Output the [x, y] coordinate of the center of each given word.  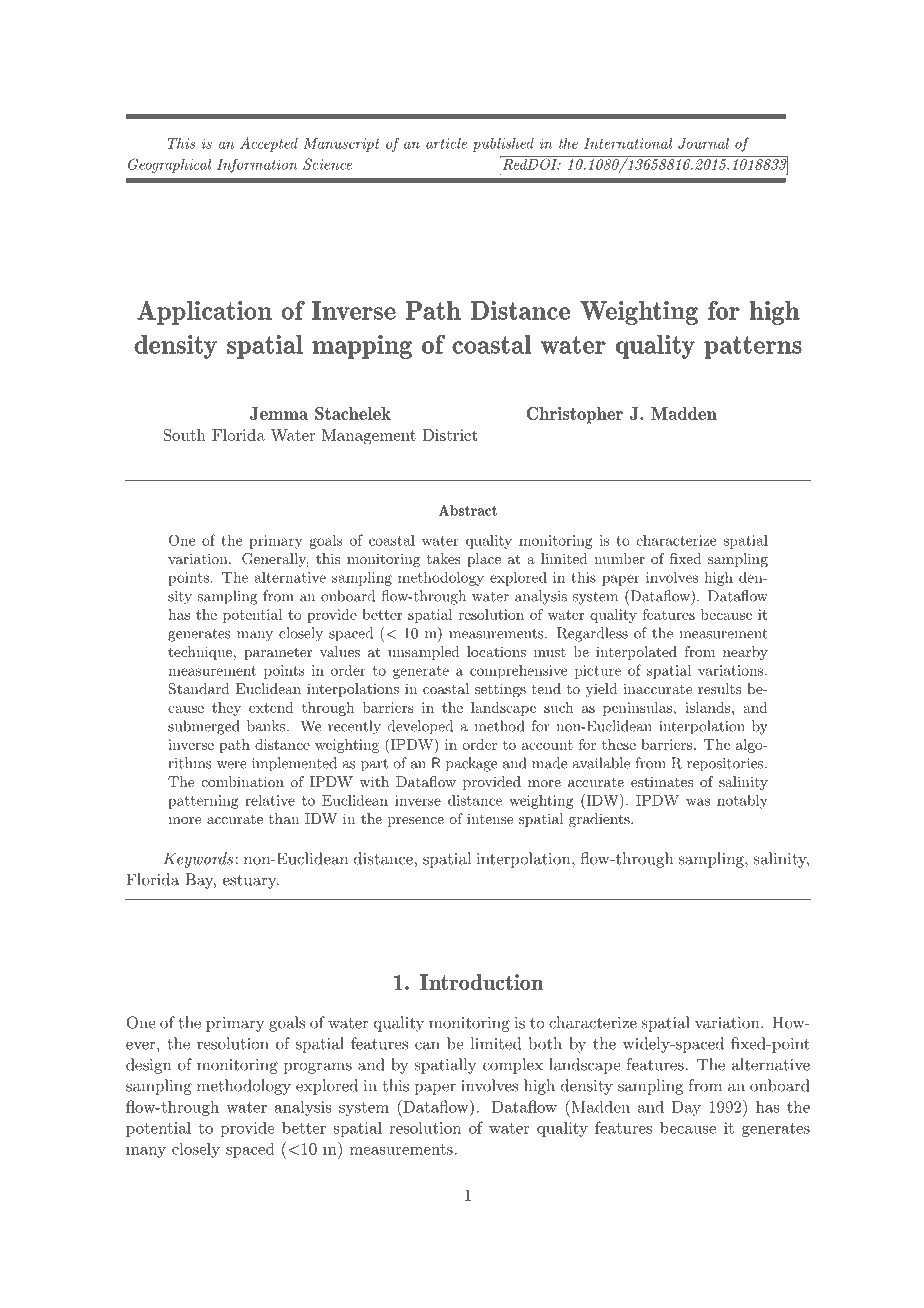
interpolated [636, 653]
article [446, 143]
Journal [703, 143]
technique [200, 653]
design [148, 1066]
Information [257, 166]
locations [496, 651]
